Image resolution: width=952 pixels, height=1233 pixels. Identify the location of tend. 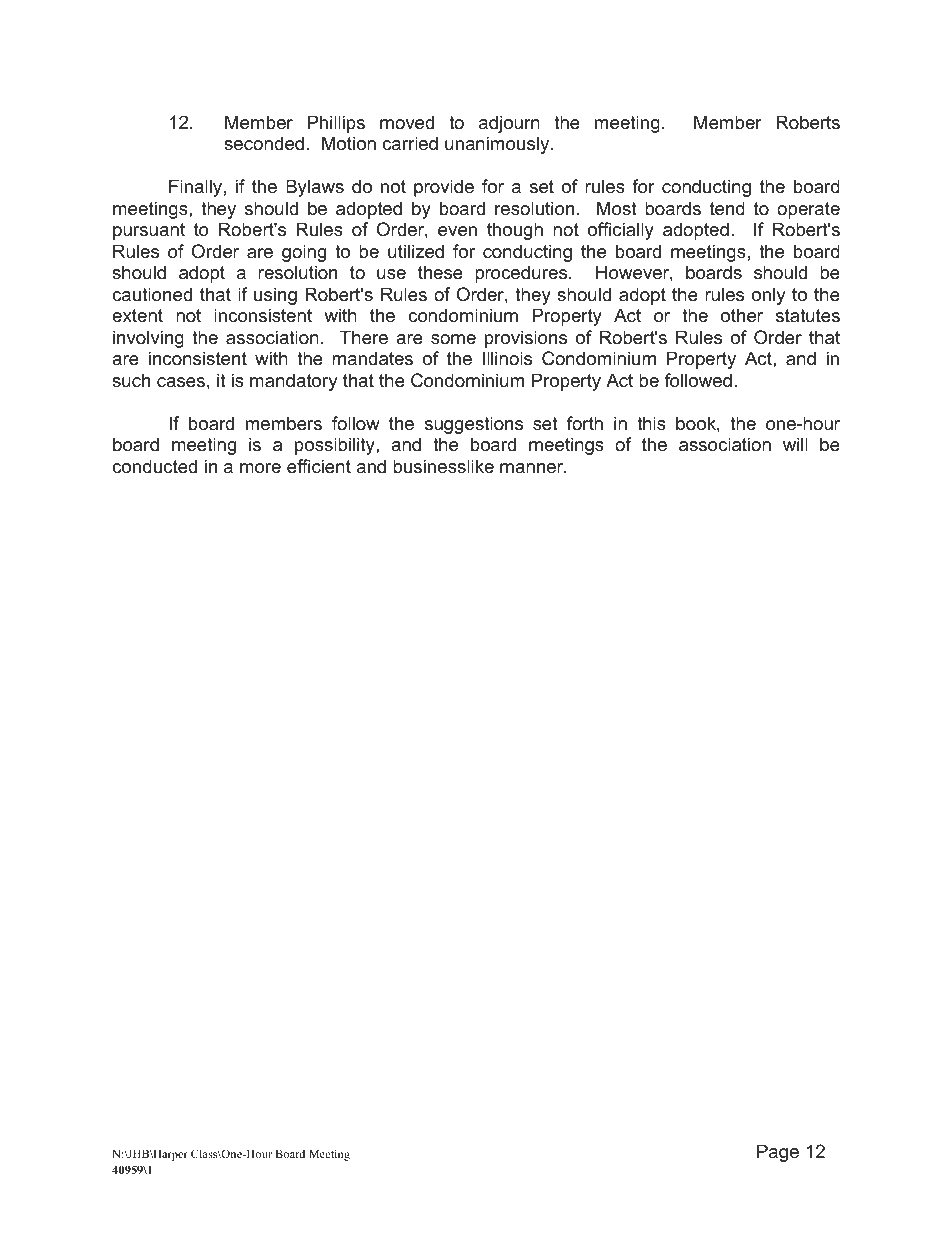
(727, 208).
